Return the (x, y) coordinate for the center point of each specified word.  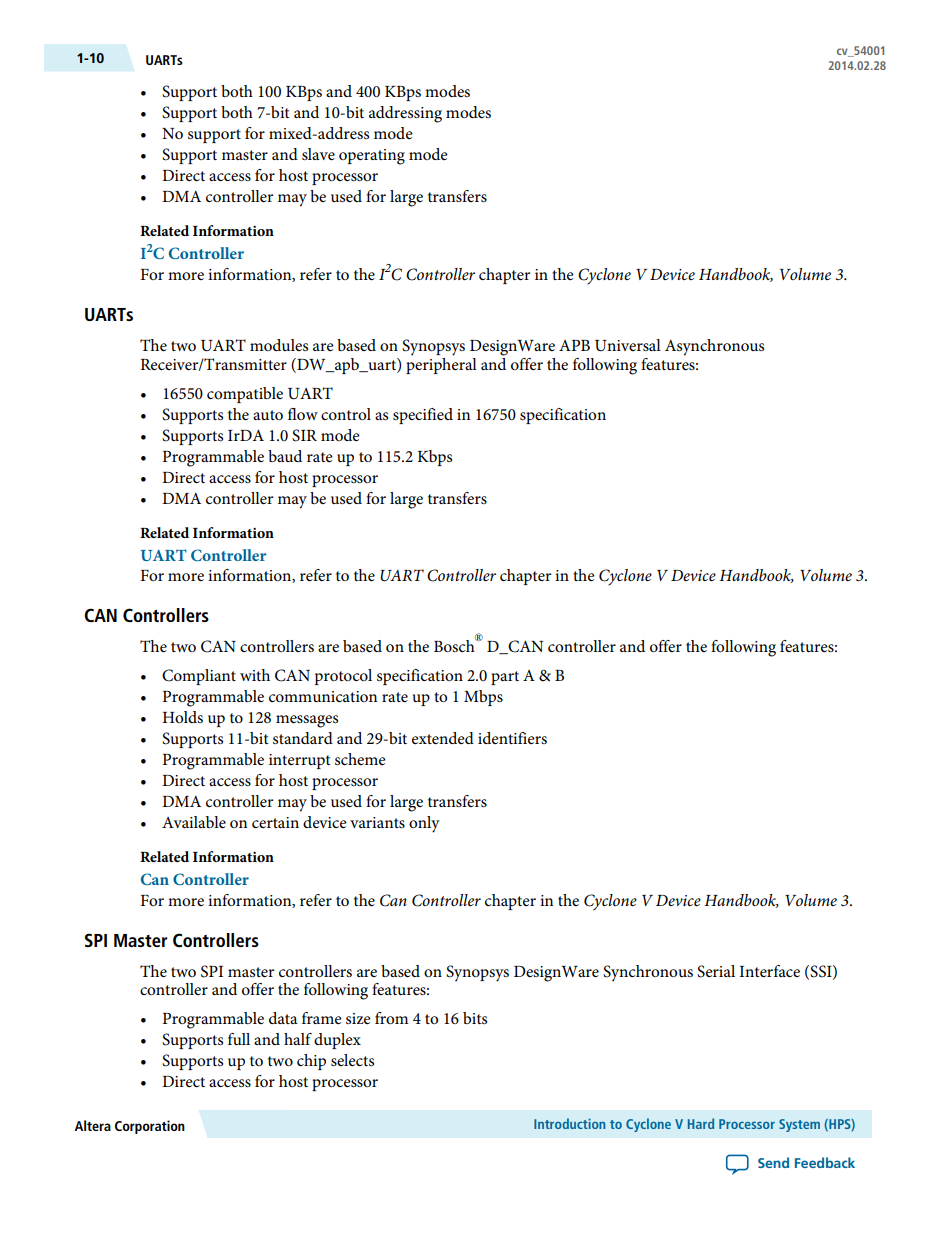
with (255, 675)
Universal (628, 345)
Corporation (150, 1127)
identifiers (512, 738)
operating (372, 157)
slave (318, 154)
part (505, 678)
